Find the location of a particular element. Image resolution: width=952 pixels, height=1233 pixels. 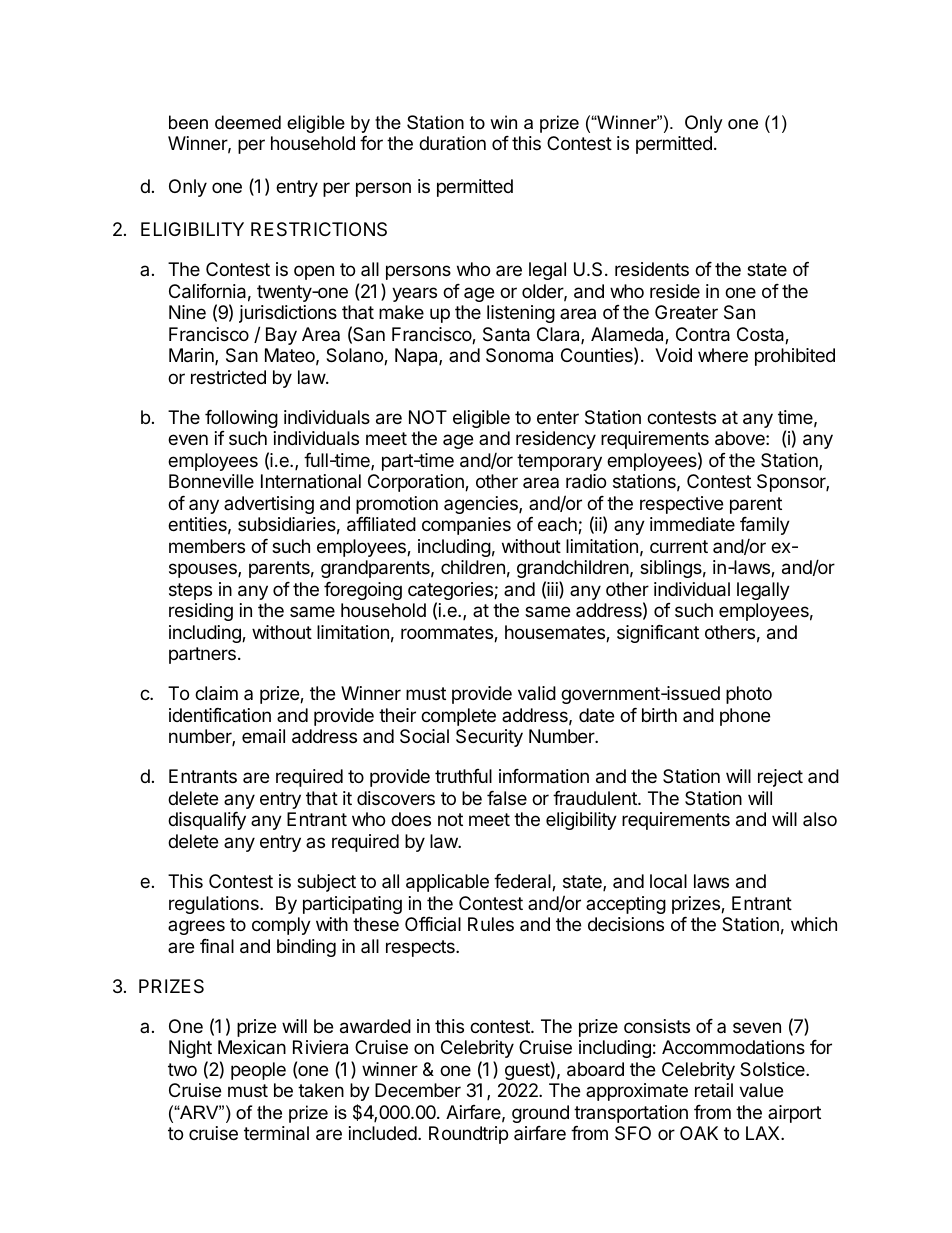

phone is located at coordinates (745, 717).
